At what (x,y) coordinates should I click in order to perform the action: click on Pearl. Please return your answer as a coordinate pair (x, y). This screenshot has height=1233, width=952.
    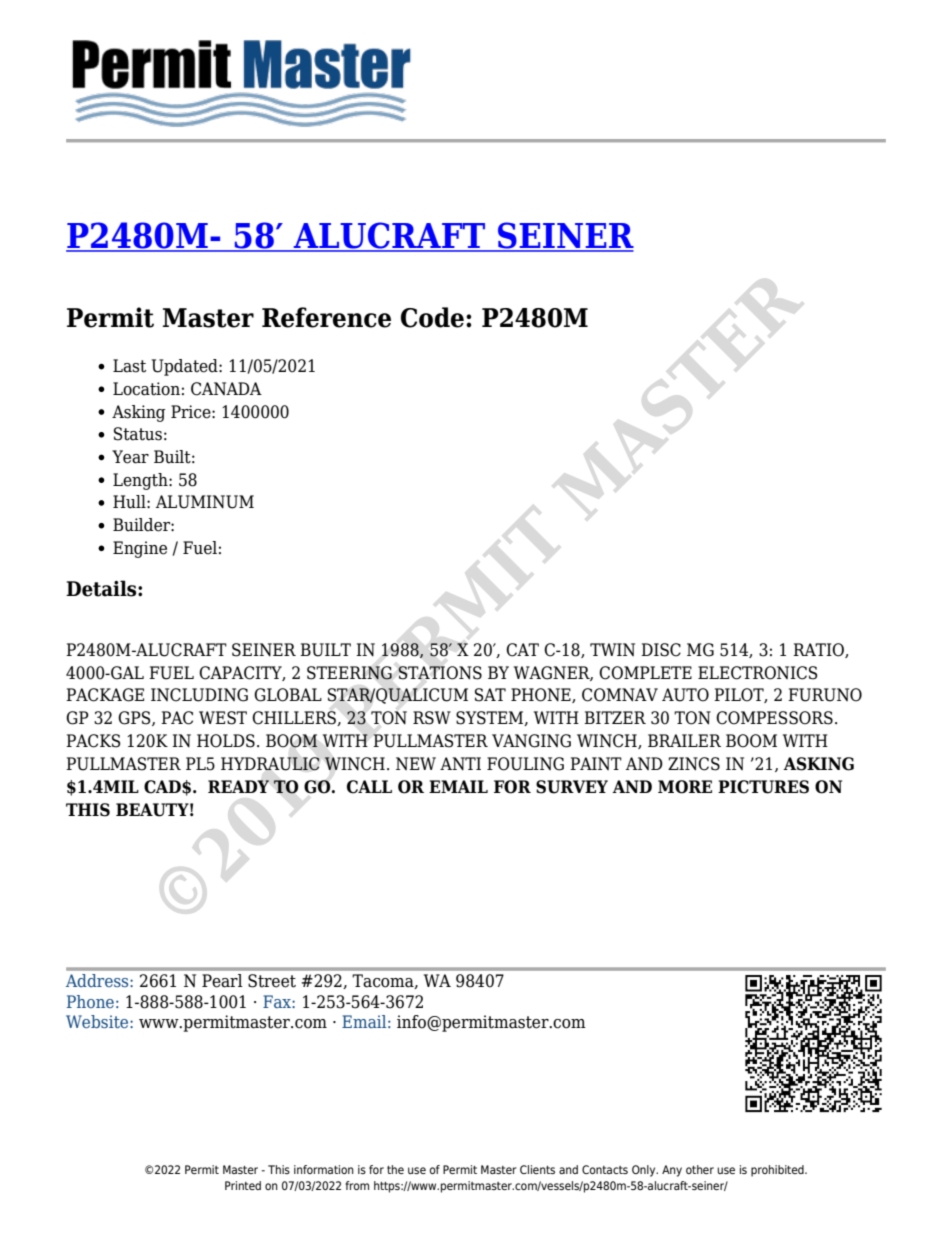
    Looking at the image, I should click on (222, 980).
